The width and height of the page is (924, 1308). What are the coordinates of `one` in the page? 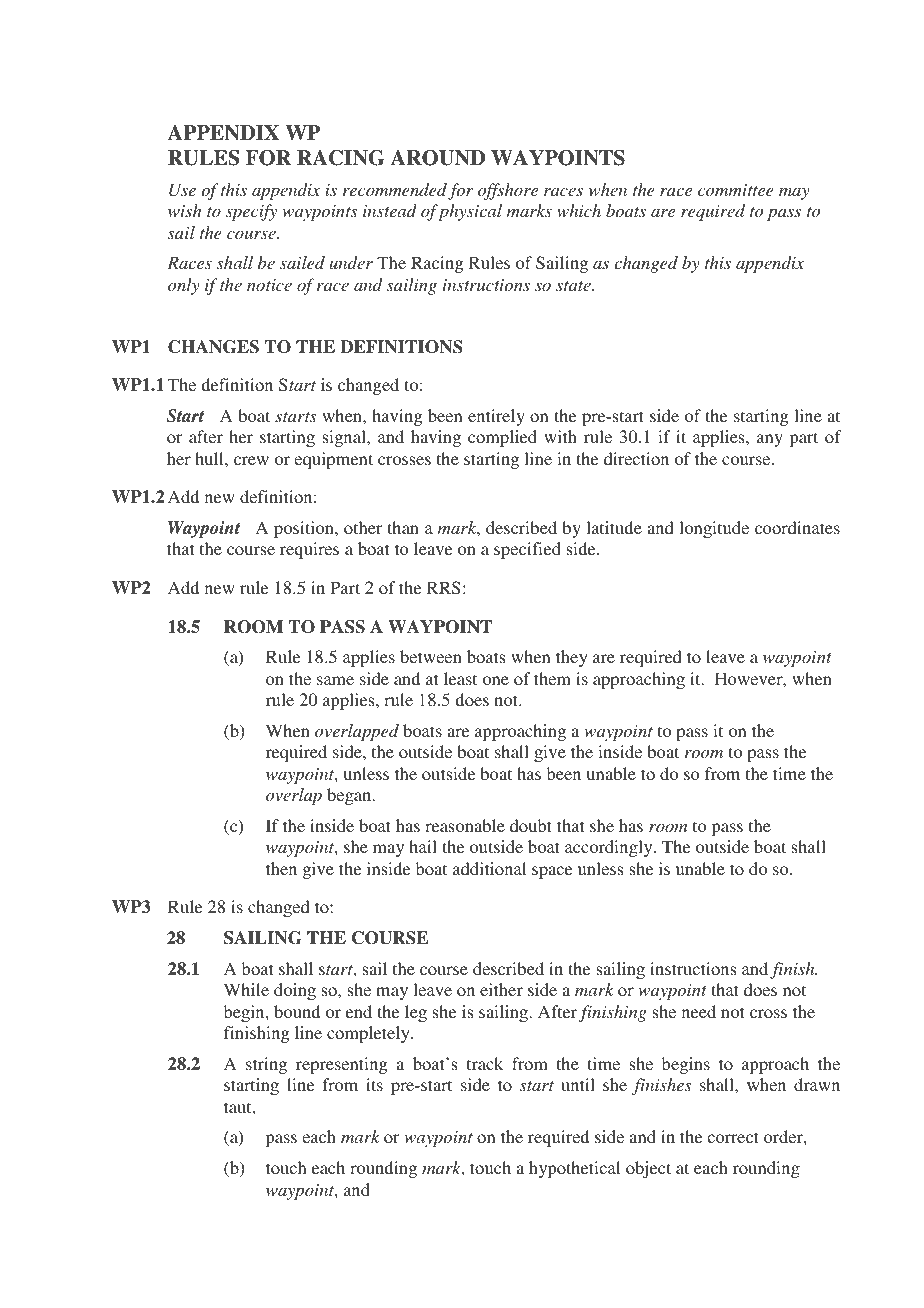 It's located at (496, 680).
